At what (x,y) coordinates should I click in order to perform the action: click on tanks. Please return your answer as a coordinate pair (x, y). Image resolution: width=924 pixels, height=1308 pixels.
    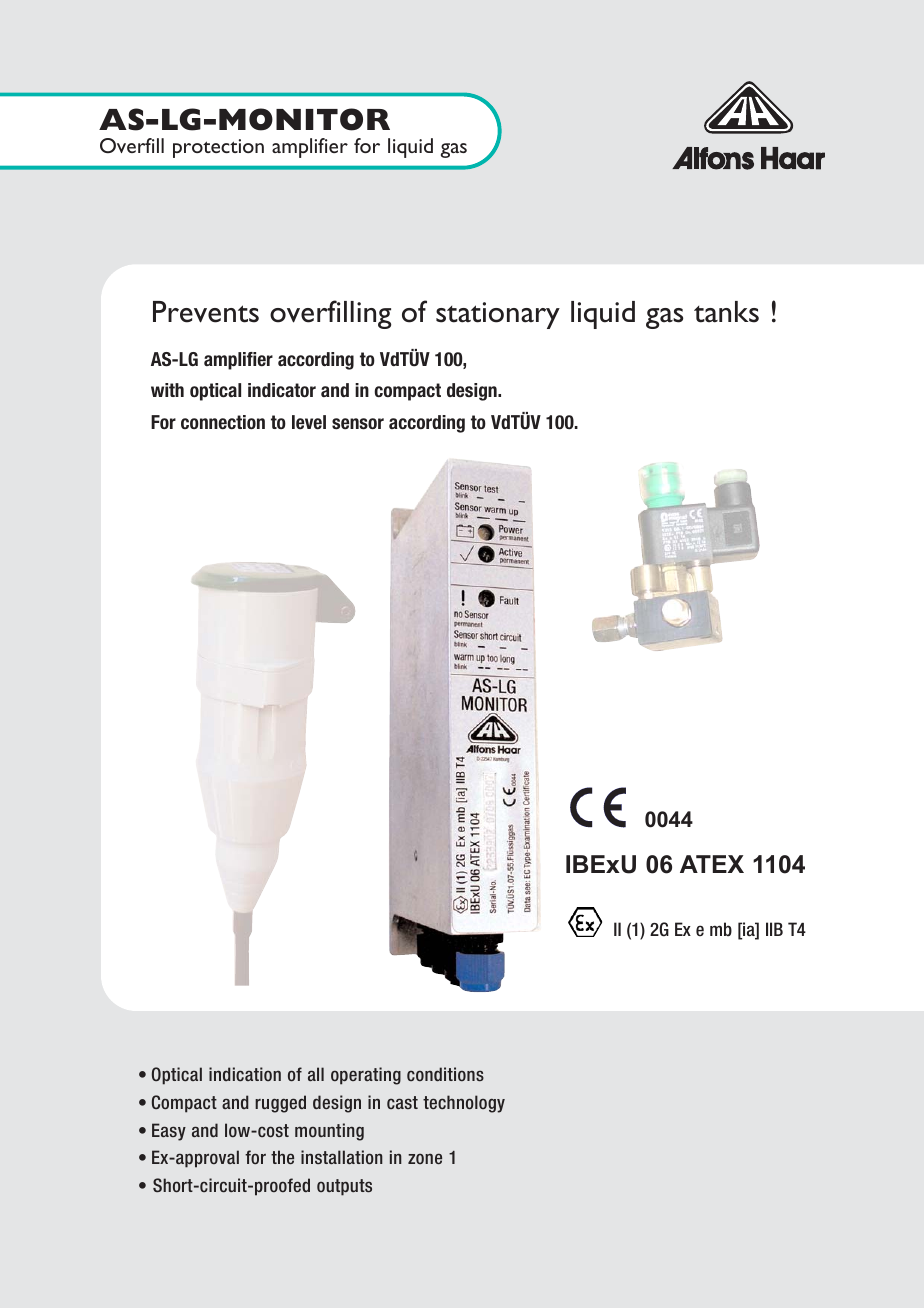
    Looking at the image, I should click on (726, 312).
